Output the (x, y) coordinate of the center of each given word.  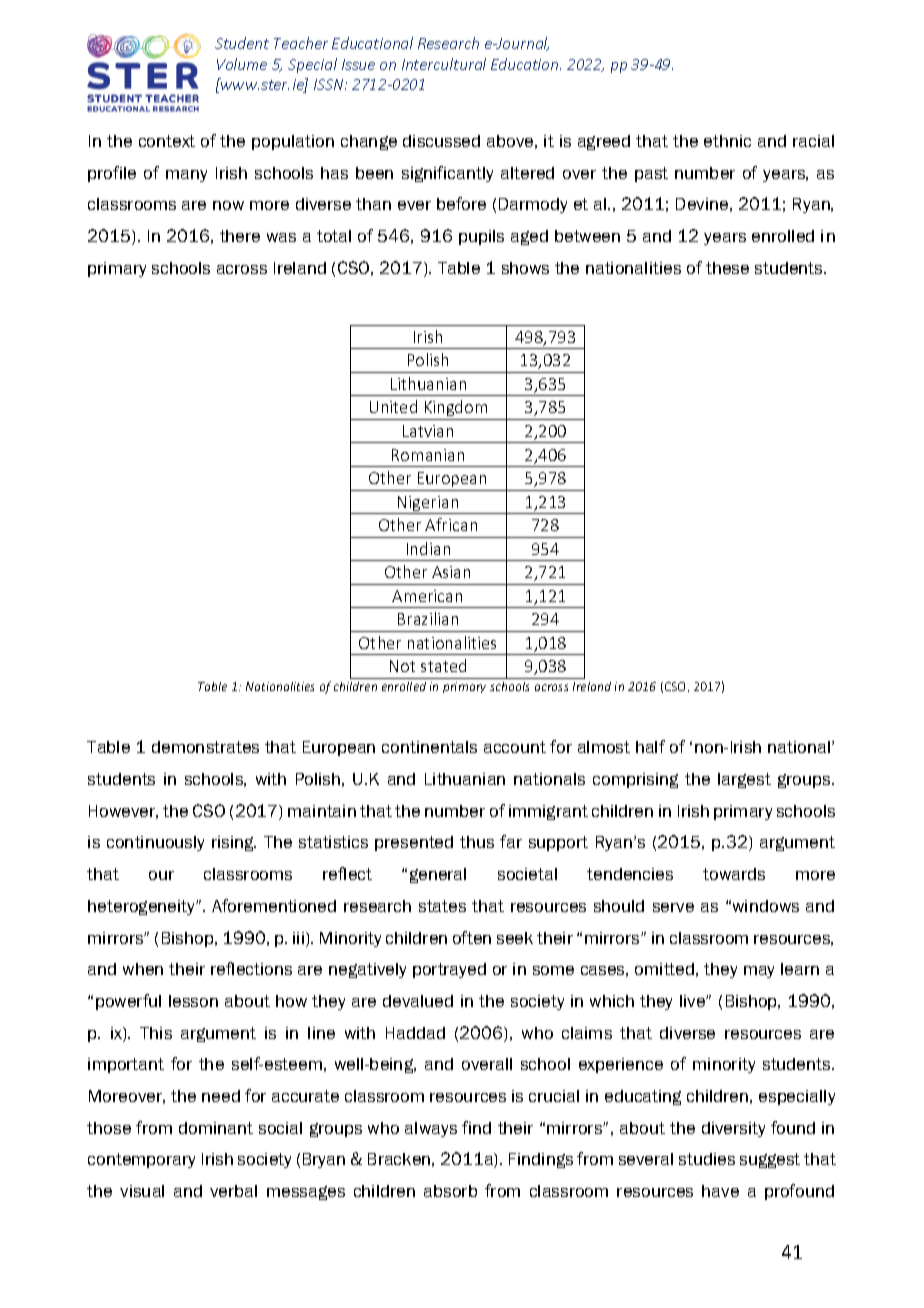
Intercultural (444, 64)
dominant (216, 1128)
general (438, 875)
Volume (242, 64)
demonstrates (205, 747)
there (240, 236)
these (727, 268)
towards (734, 874)
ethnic (727, 141)
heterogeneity (143, 907)
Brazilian (428, 618)
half (650, 746)
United (393, 406)
